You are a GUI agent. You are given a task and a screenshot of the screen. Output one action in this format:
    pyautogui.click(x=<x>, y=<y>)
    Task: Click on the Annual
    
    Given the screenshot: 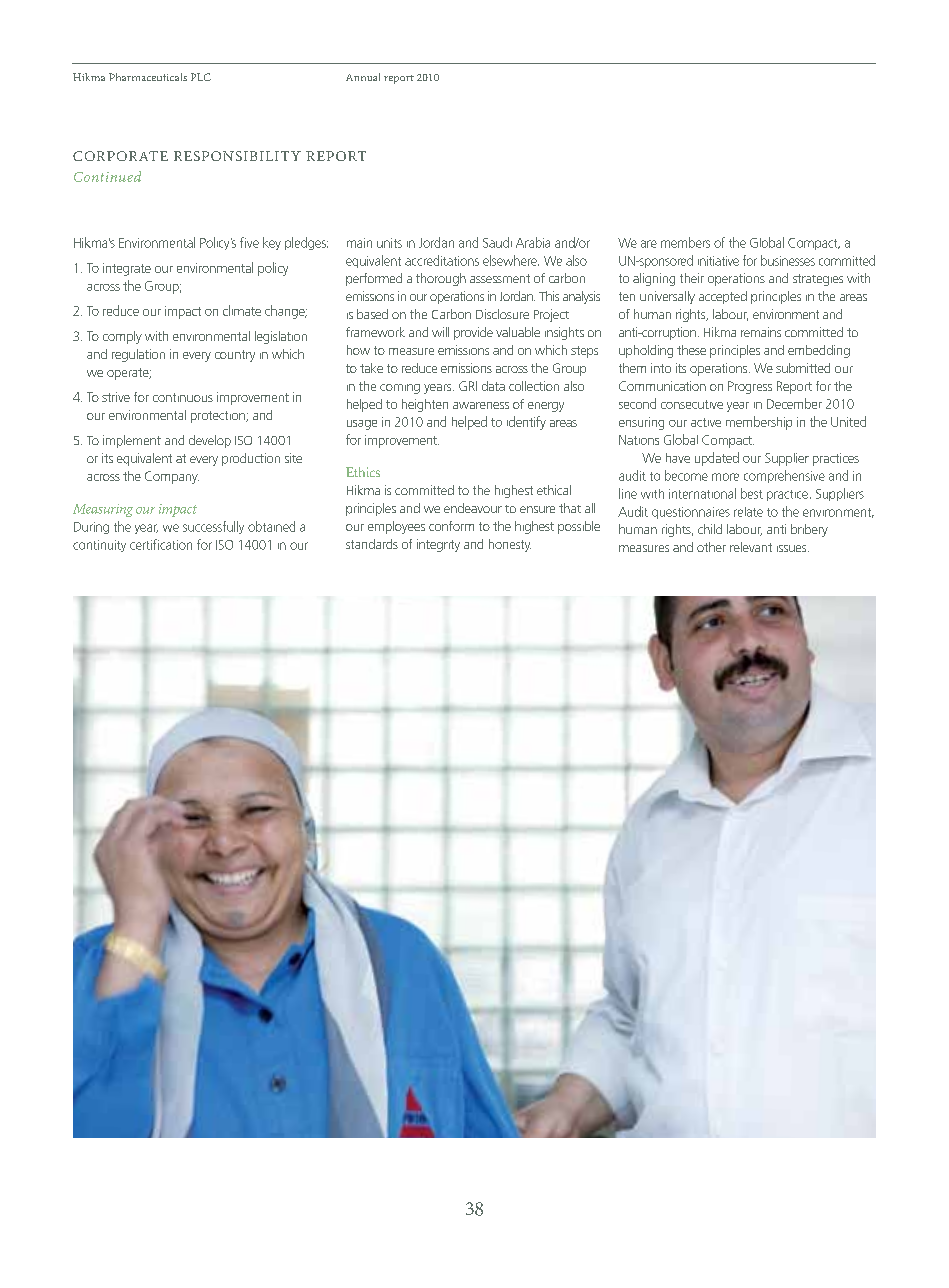 What is the action you would take?
    pyautogui.click(x=363, y=77)
